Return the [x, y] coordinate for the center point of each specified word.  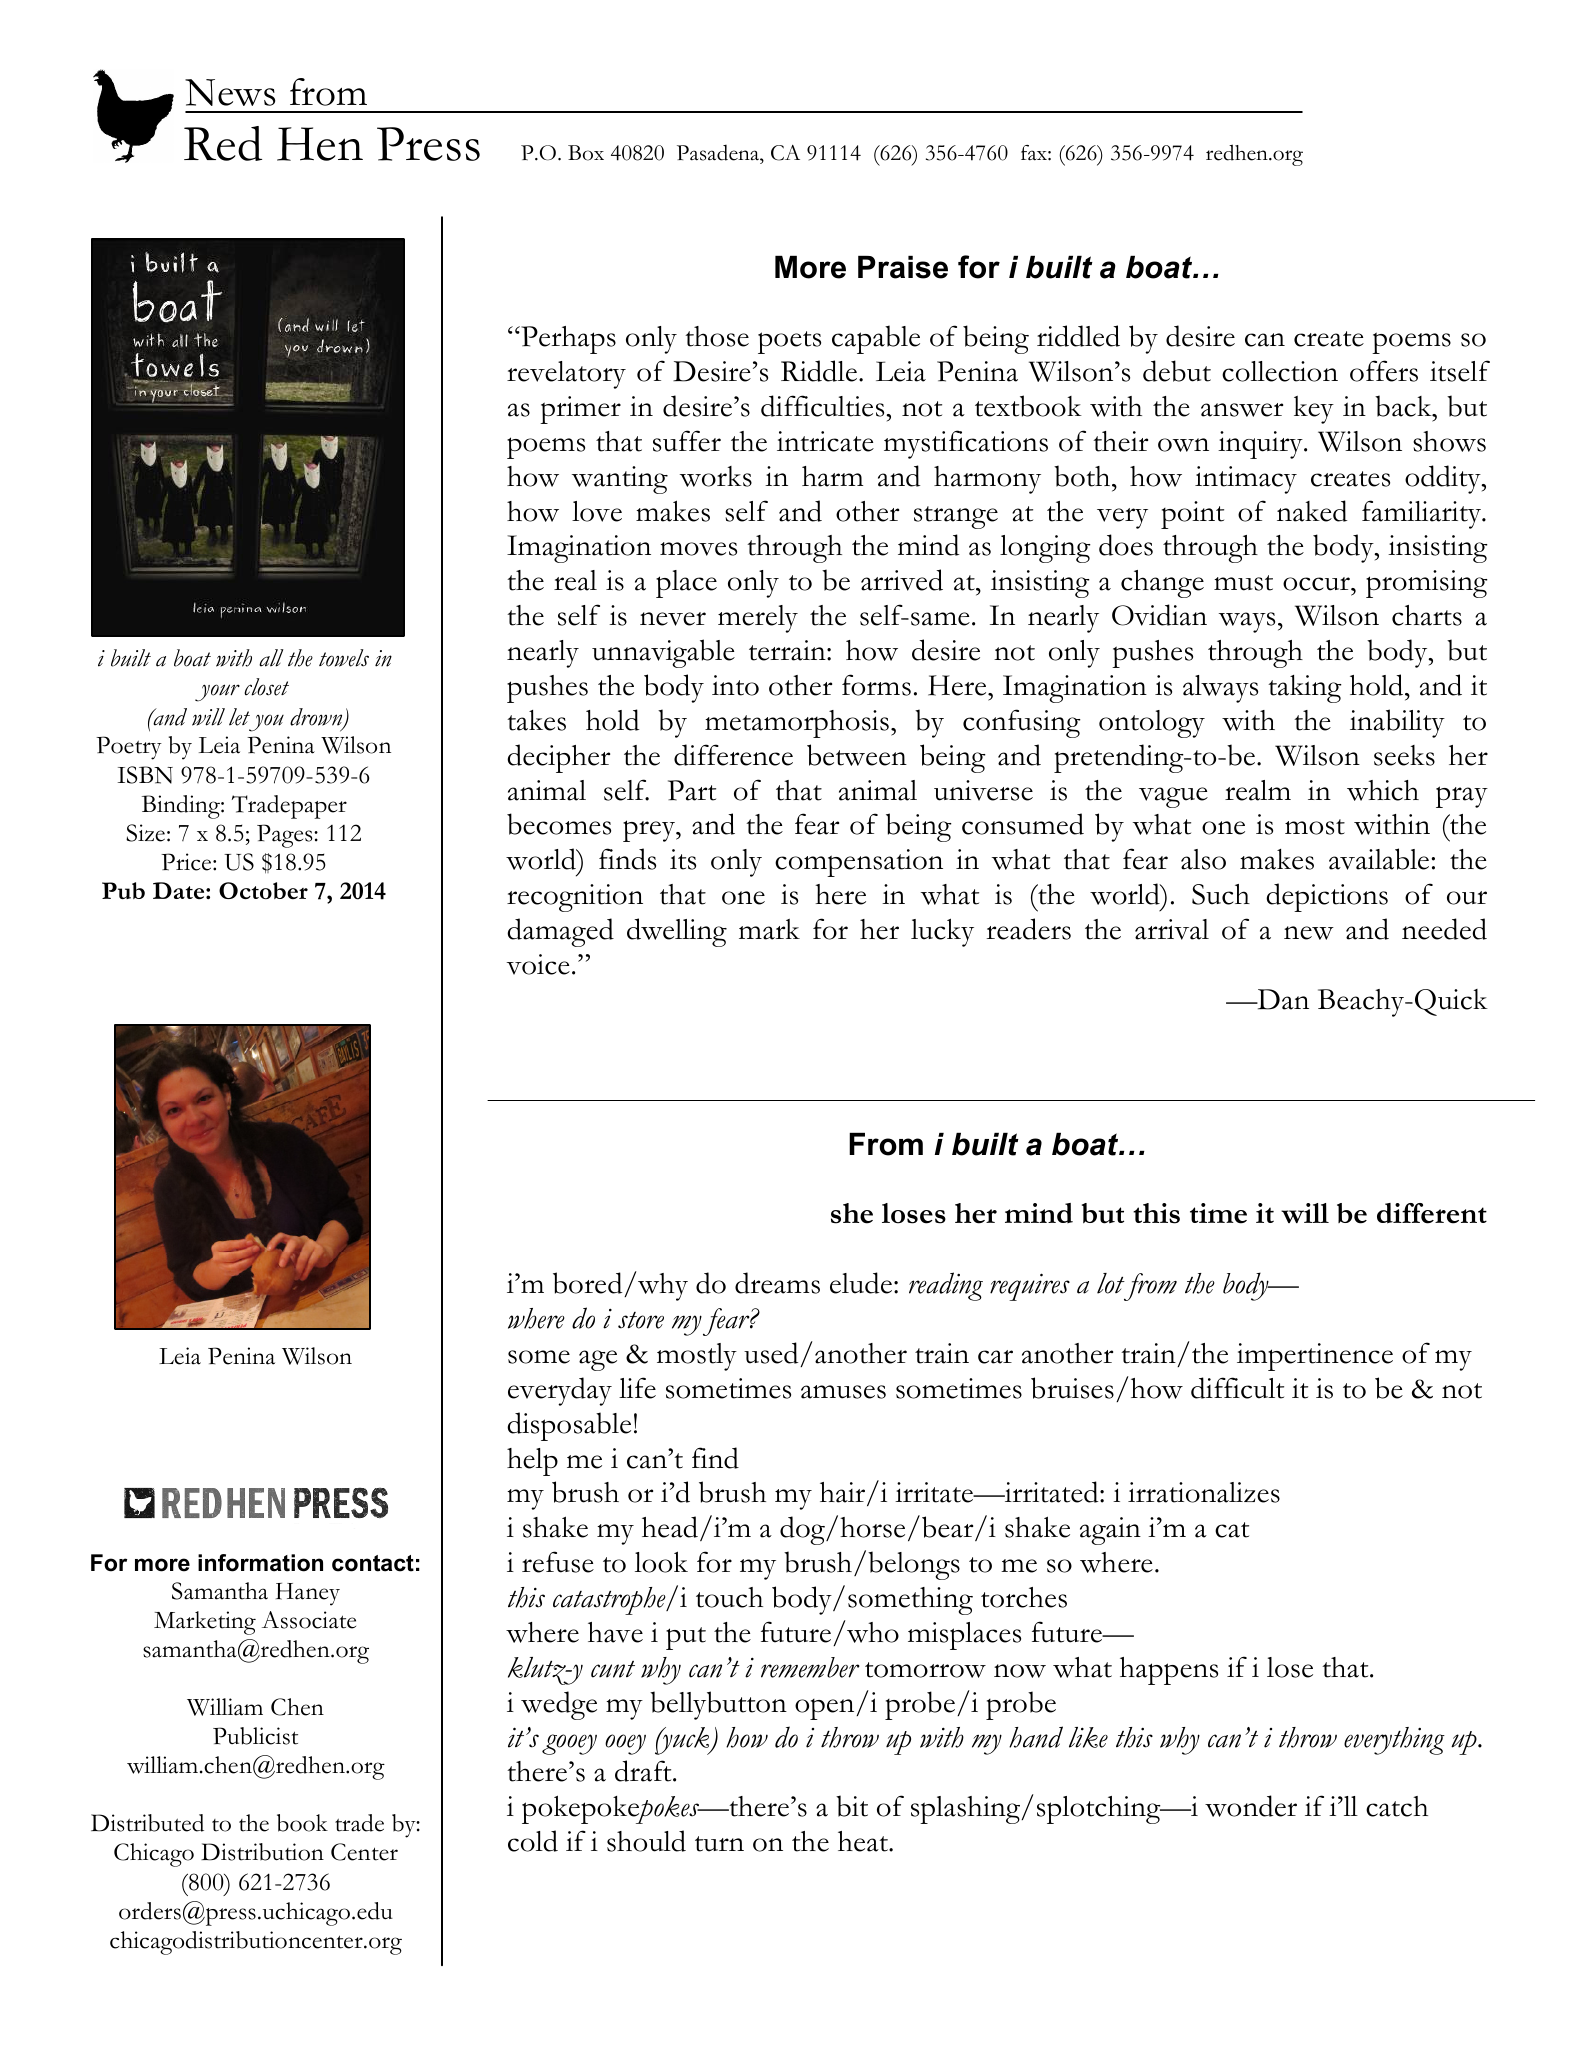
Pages [286, 836]
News [230, 92]
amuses [843, 1392]
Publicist [255, 1736]
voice [538, 964]
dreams [777, 1283]
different [1432, 1213]
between [857, 755]
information [260, 1563]
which [1383, 790]
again [1110, 1531]
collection [1280, 371]
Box [586, 153]
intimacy [1246, 480]
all [271, 658]
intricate [825, 441]
